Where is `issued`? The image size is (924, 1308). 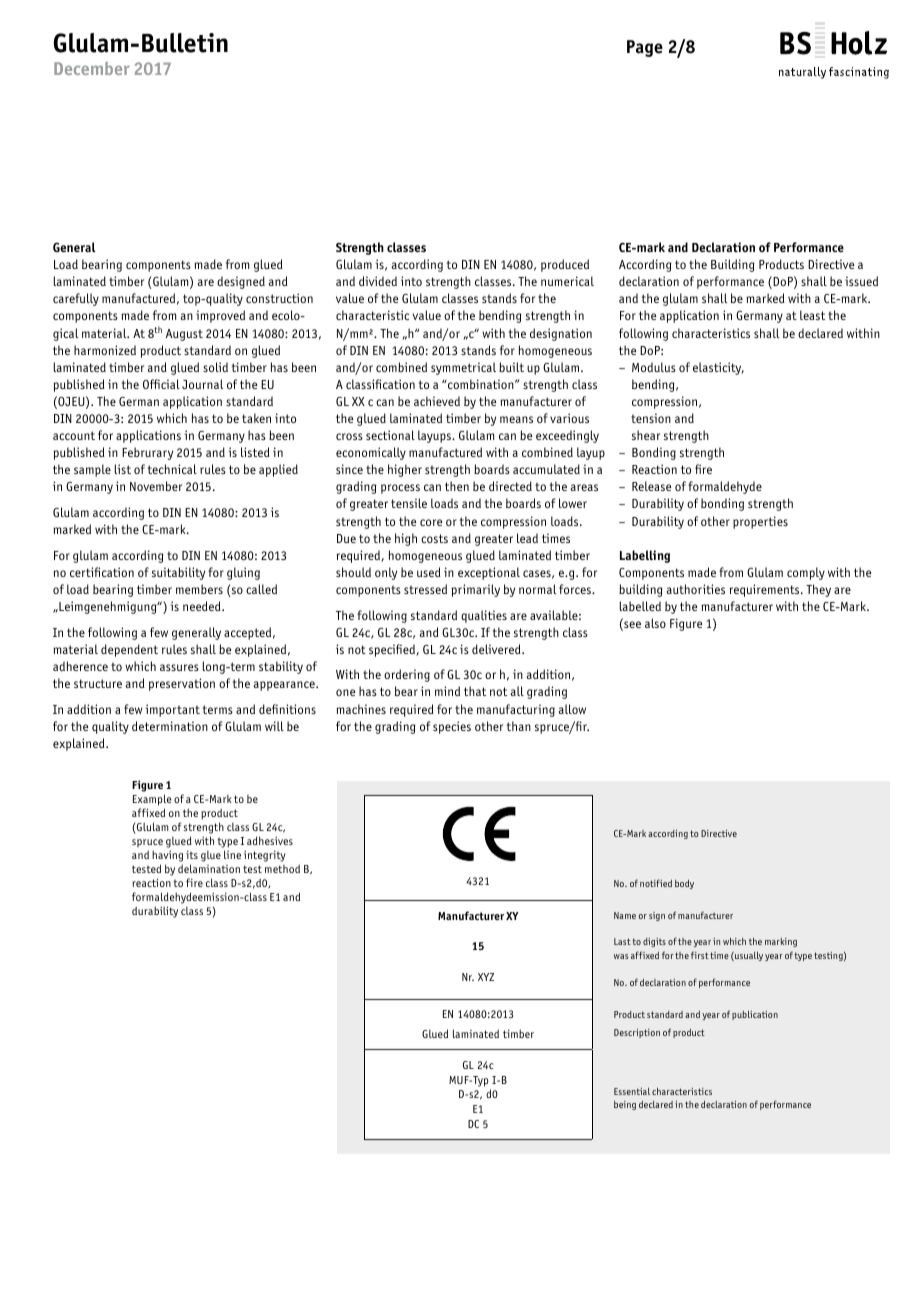 issued is located at coordinates (861, 281).
